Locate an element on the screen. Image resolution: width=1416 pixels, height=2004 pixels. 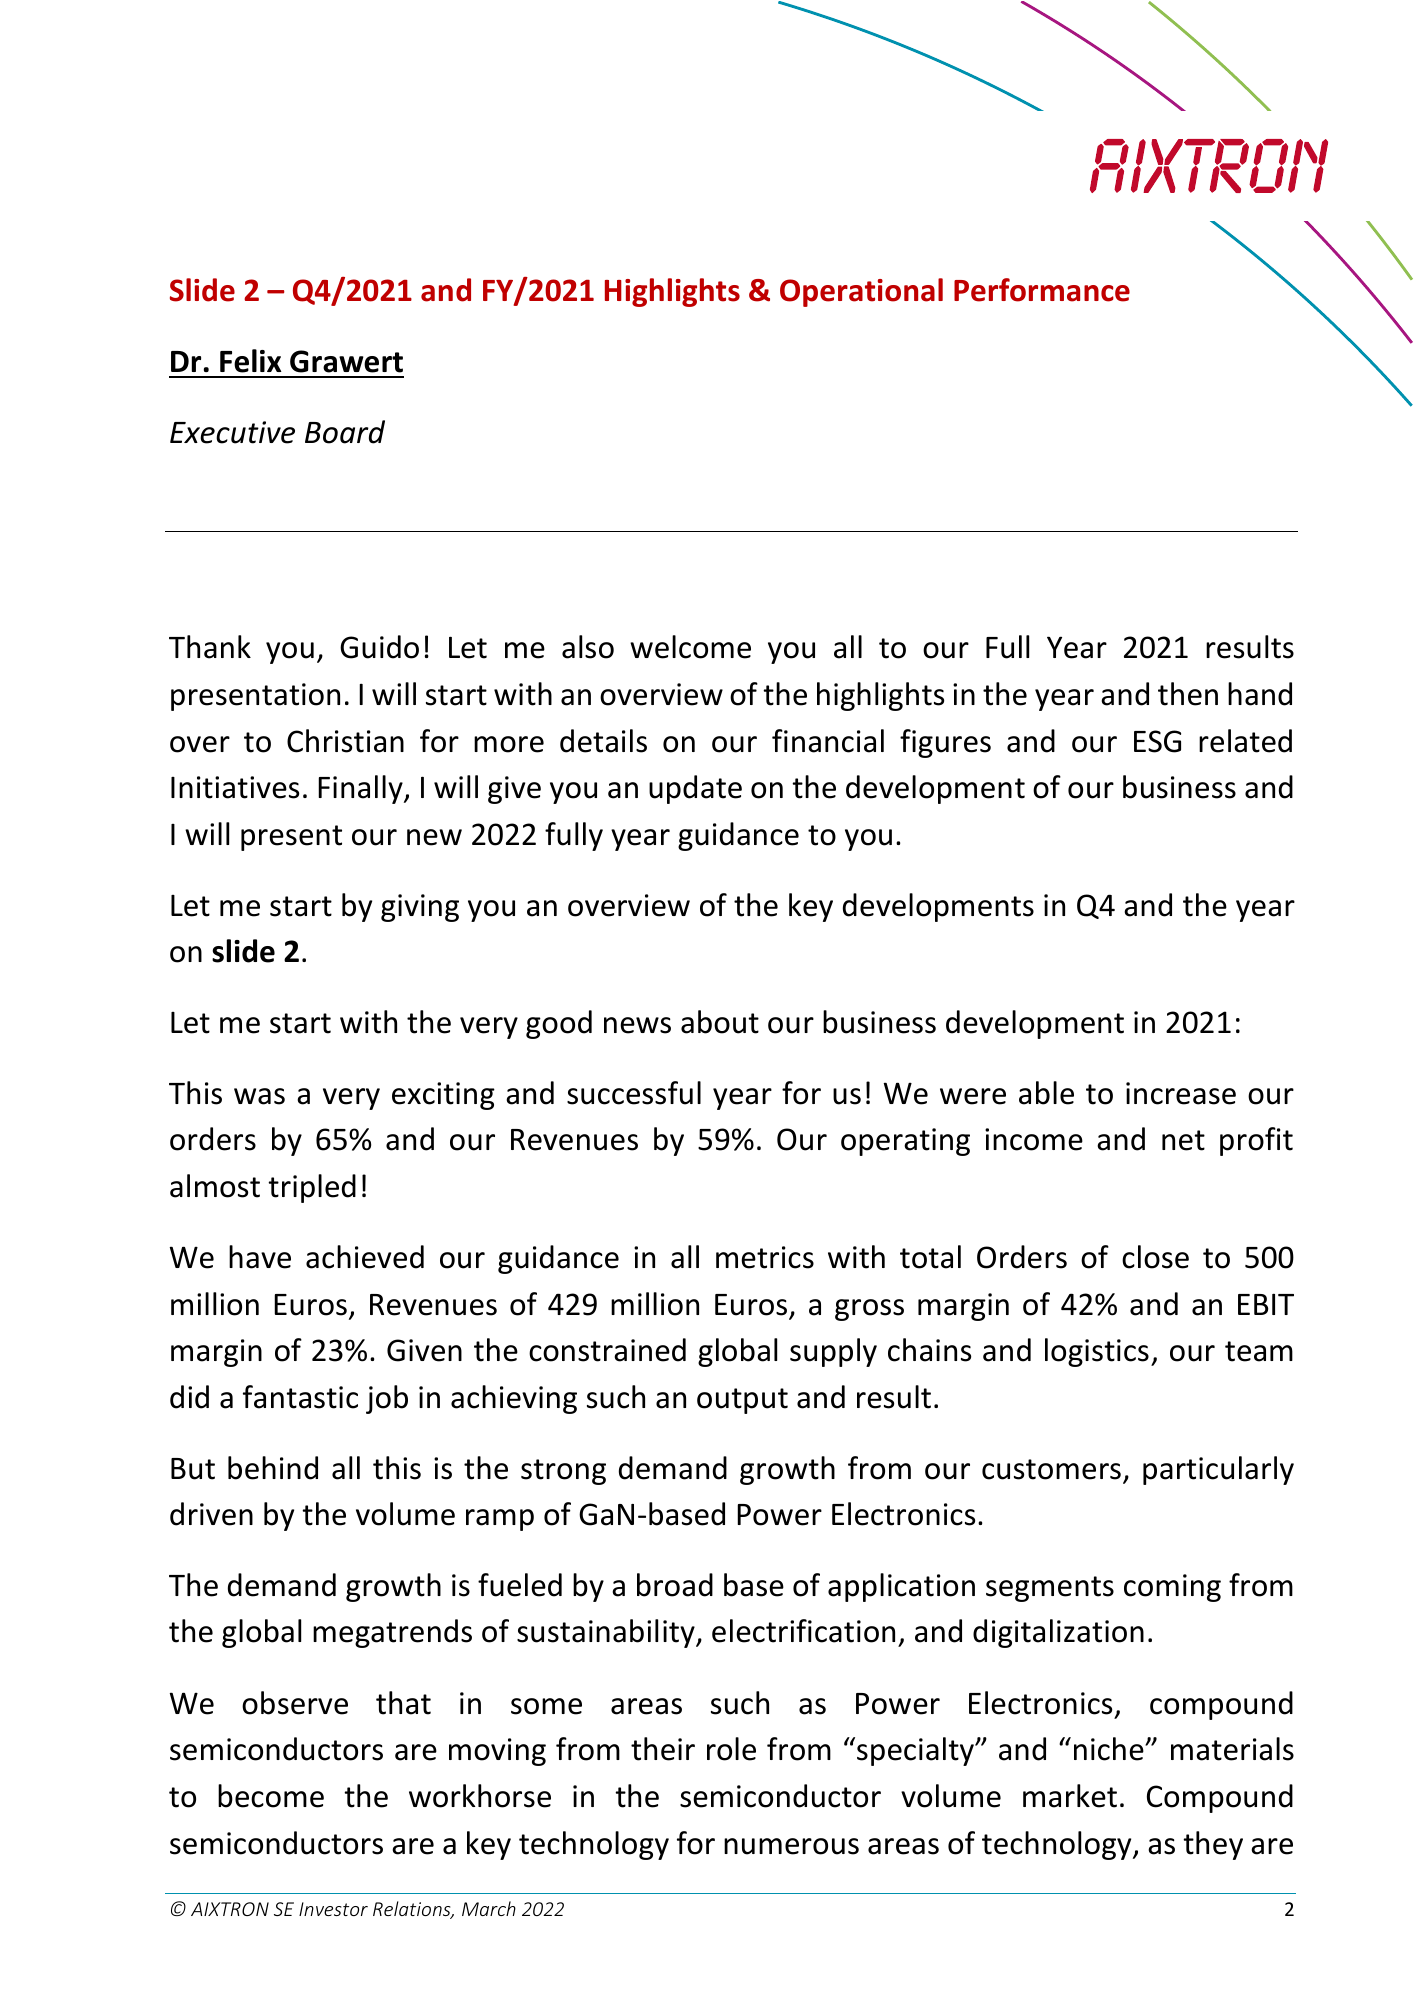
numerous is located at coordinates (791, 1846).
